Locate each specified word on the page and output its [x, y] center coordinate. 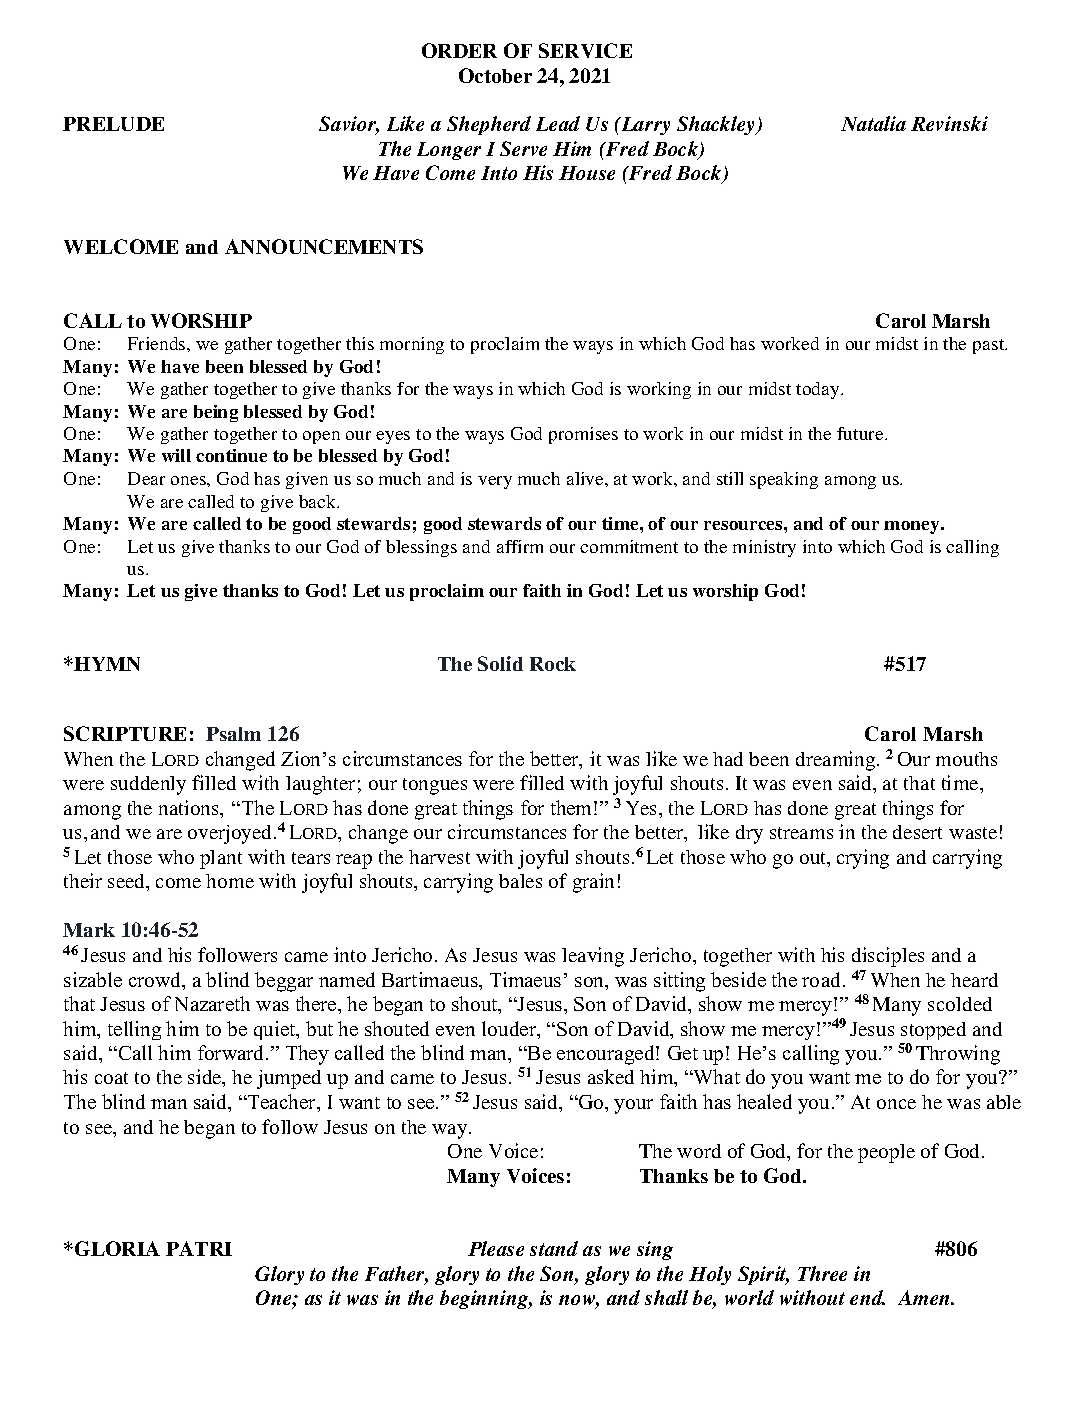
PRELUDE [113, 124]
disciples [888, 957]
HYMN [107, 664]
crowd [156, 981]
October [495, 75]
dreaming [837, 761]
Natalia [873, 123]
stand [554, 1248]
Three [822, 1273]
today [819, 390]
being [216, 413]
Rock [553, 664]
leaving [593, 957]
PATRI [199, 1248]
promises [583, 435]
